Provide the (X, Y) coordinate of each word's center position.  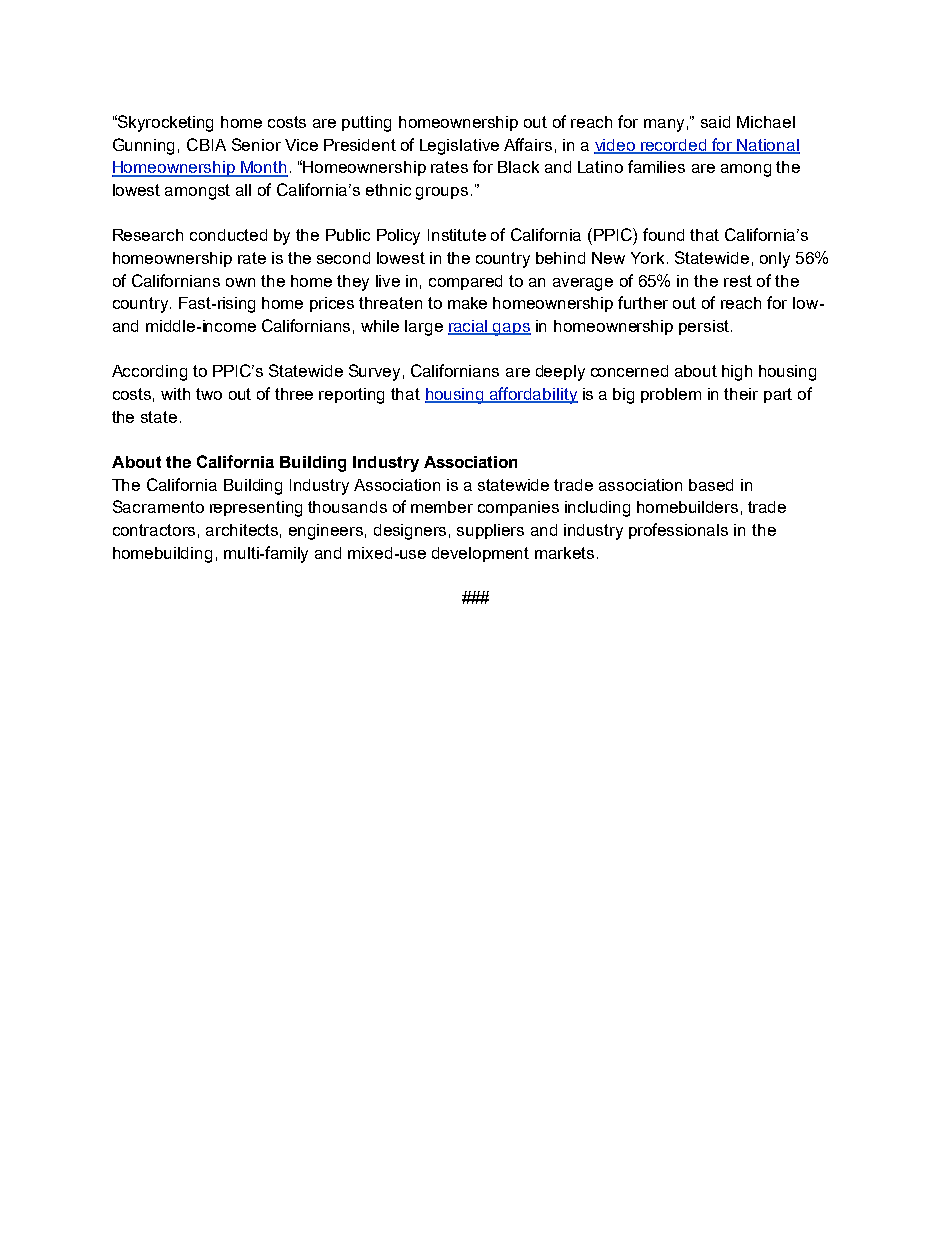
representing (256, 509)
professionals (678, 531)
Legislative (459, 147)
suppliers (490, 531)
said (715, 122)
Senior (256, 144)
